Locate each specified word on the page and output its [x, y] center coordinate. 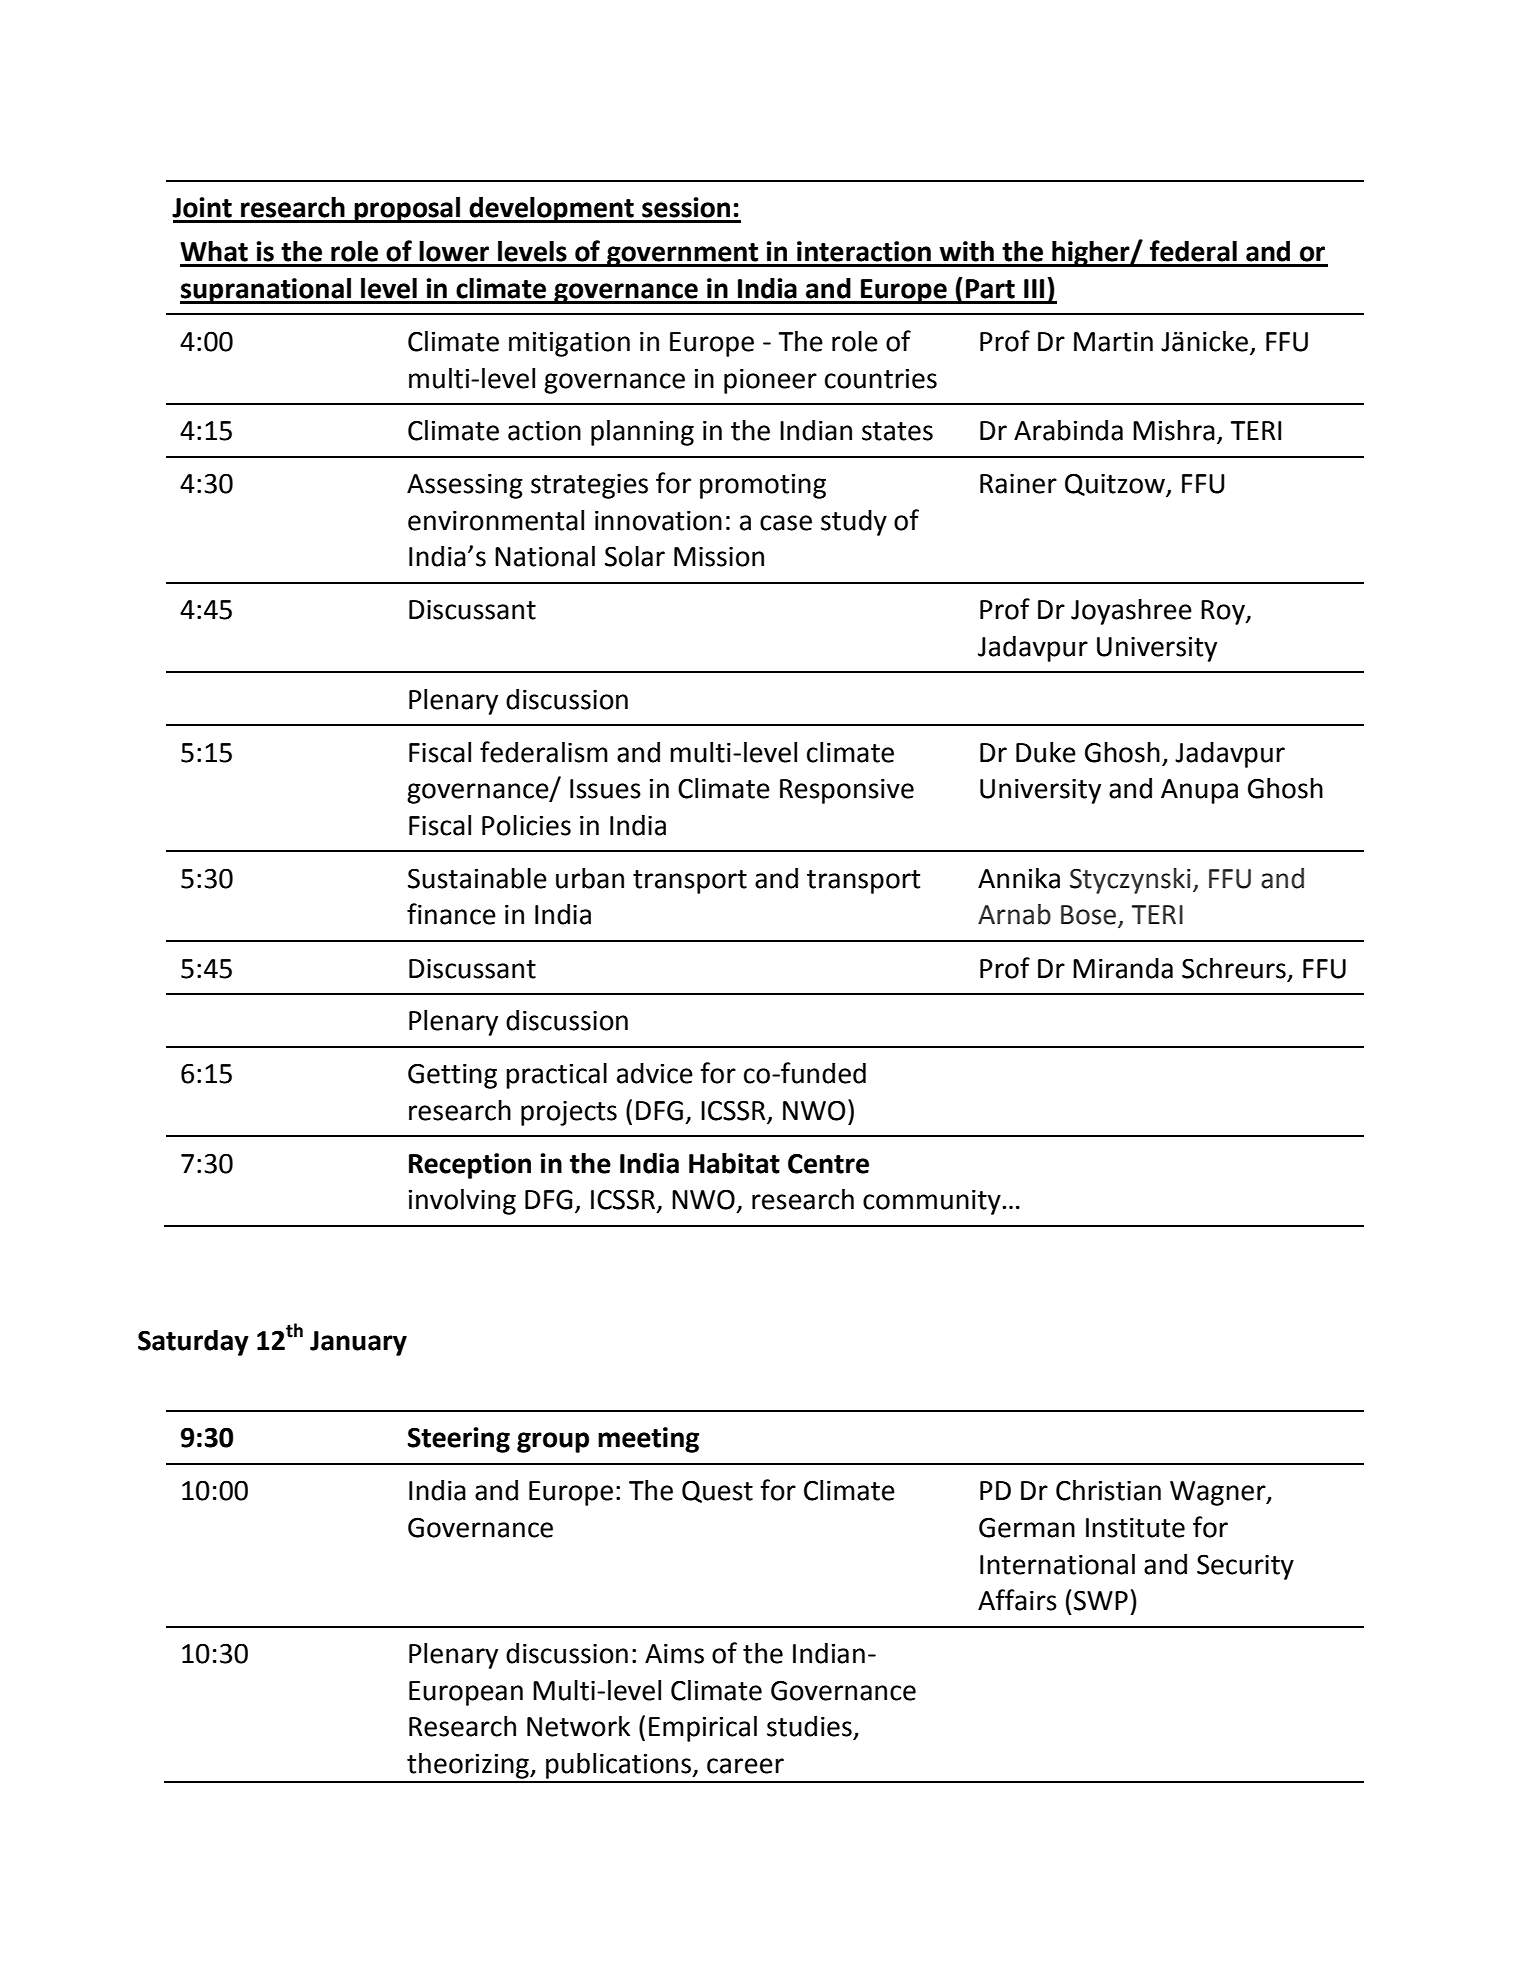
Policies [526, 825]
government [683, 255]
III [1034, 288]
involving [462, 1202]
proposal [407, 210]
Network [578, 1726]
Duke [1046, 752]
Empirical [703, 1729]
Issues [605, 789]
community [933, 1202]
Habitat [734, 1163]
